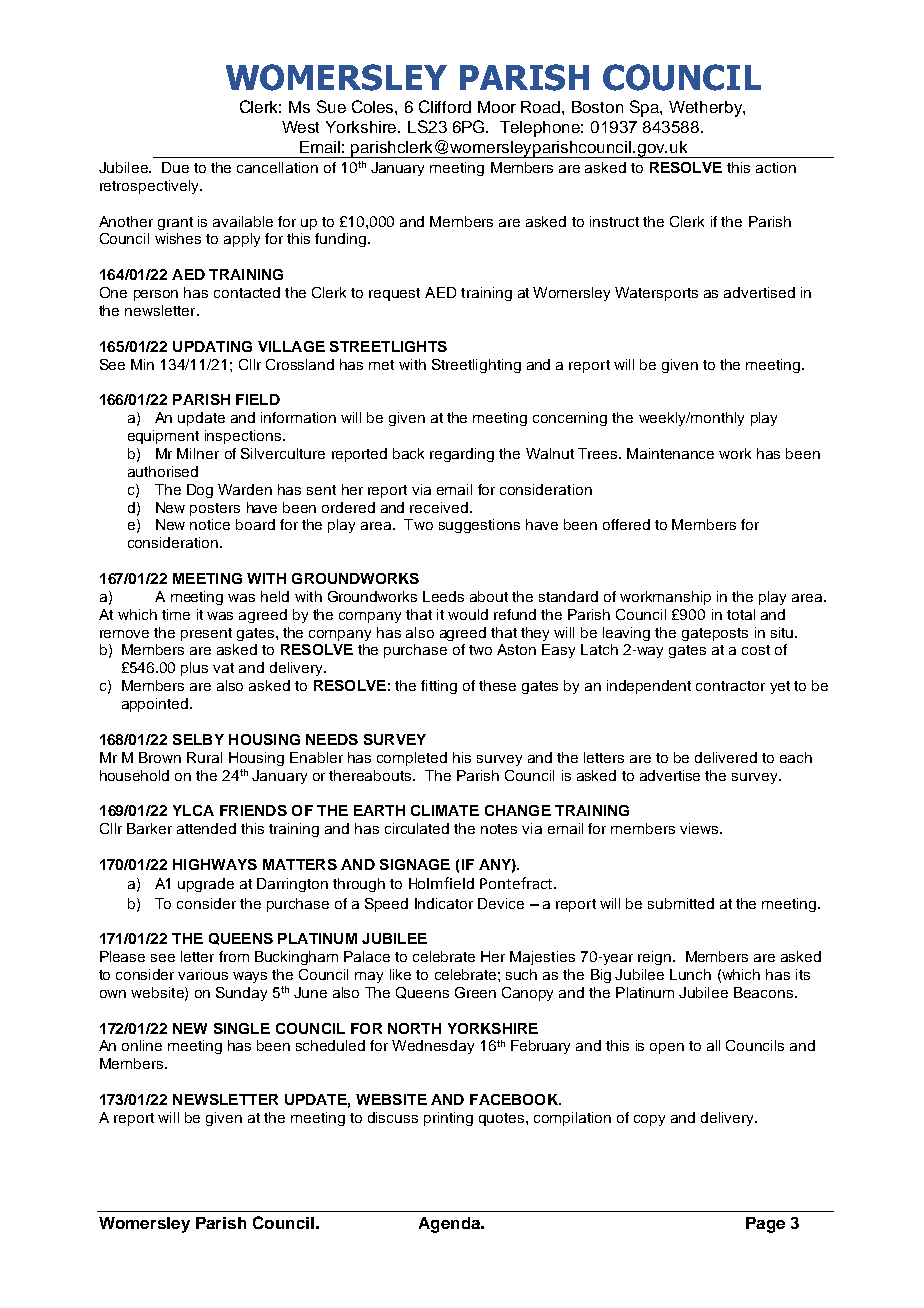 The height and width of the screenshot is (1308, 924). Describe the element at coordinates (175, 167) in the screenshot. I see `Due` at that location.
